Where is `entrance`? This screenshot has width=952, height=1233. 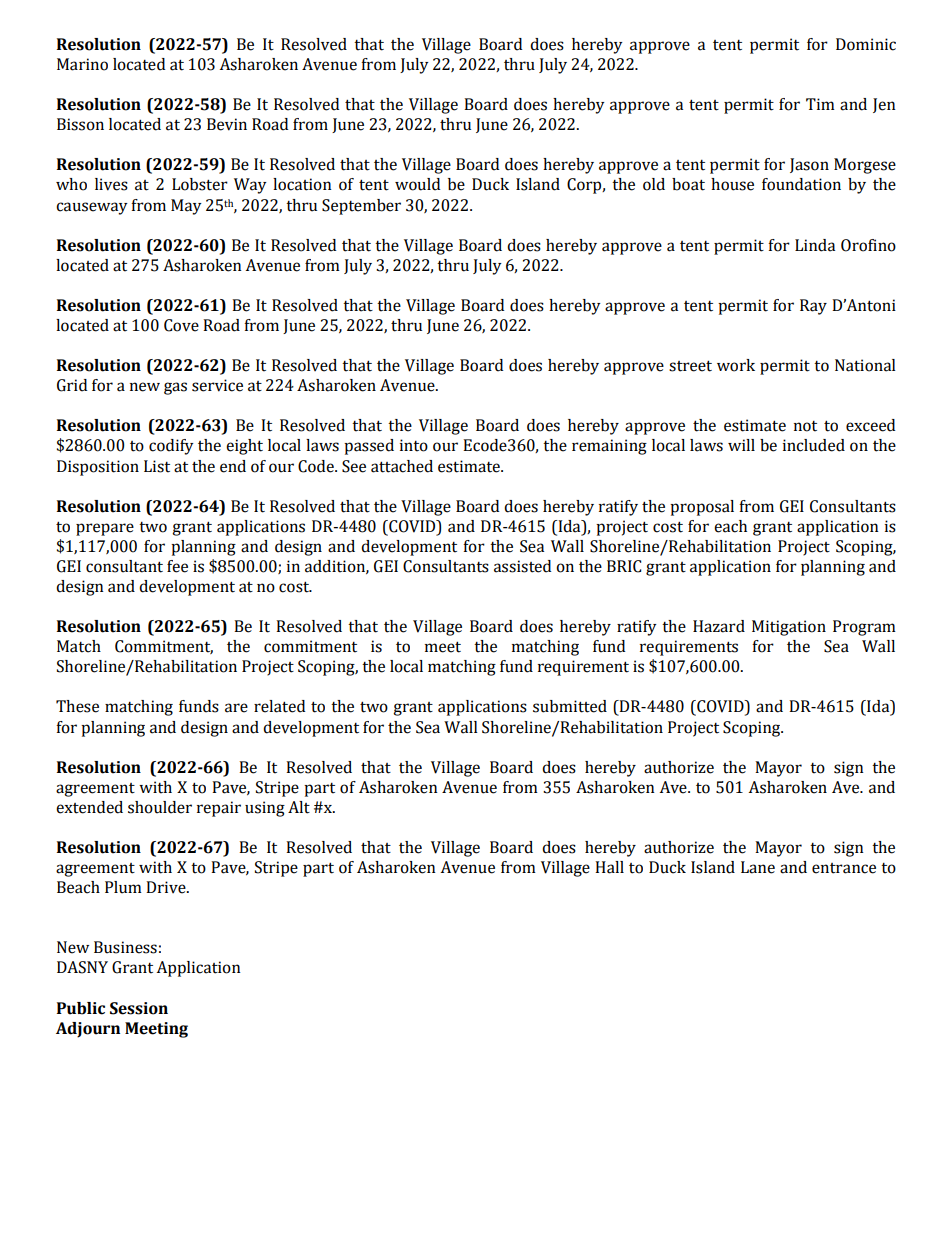
entrance is located at coordinates (844, 868).
